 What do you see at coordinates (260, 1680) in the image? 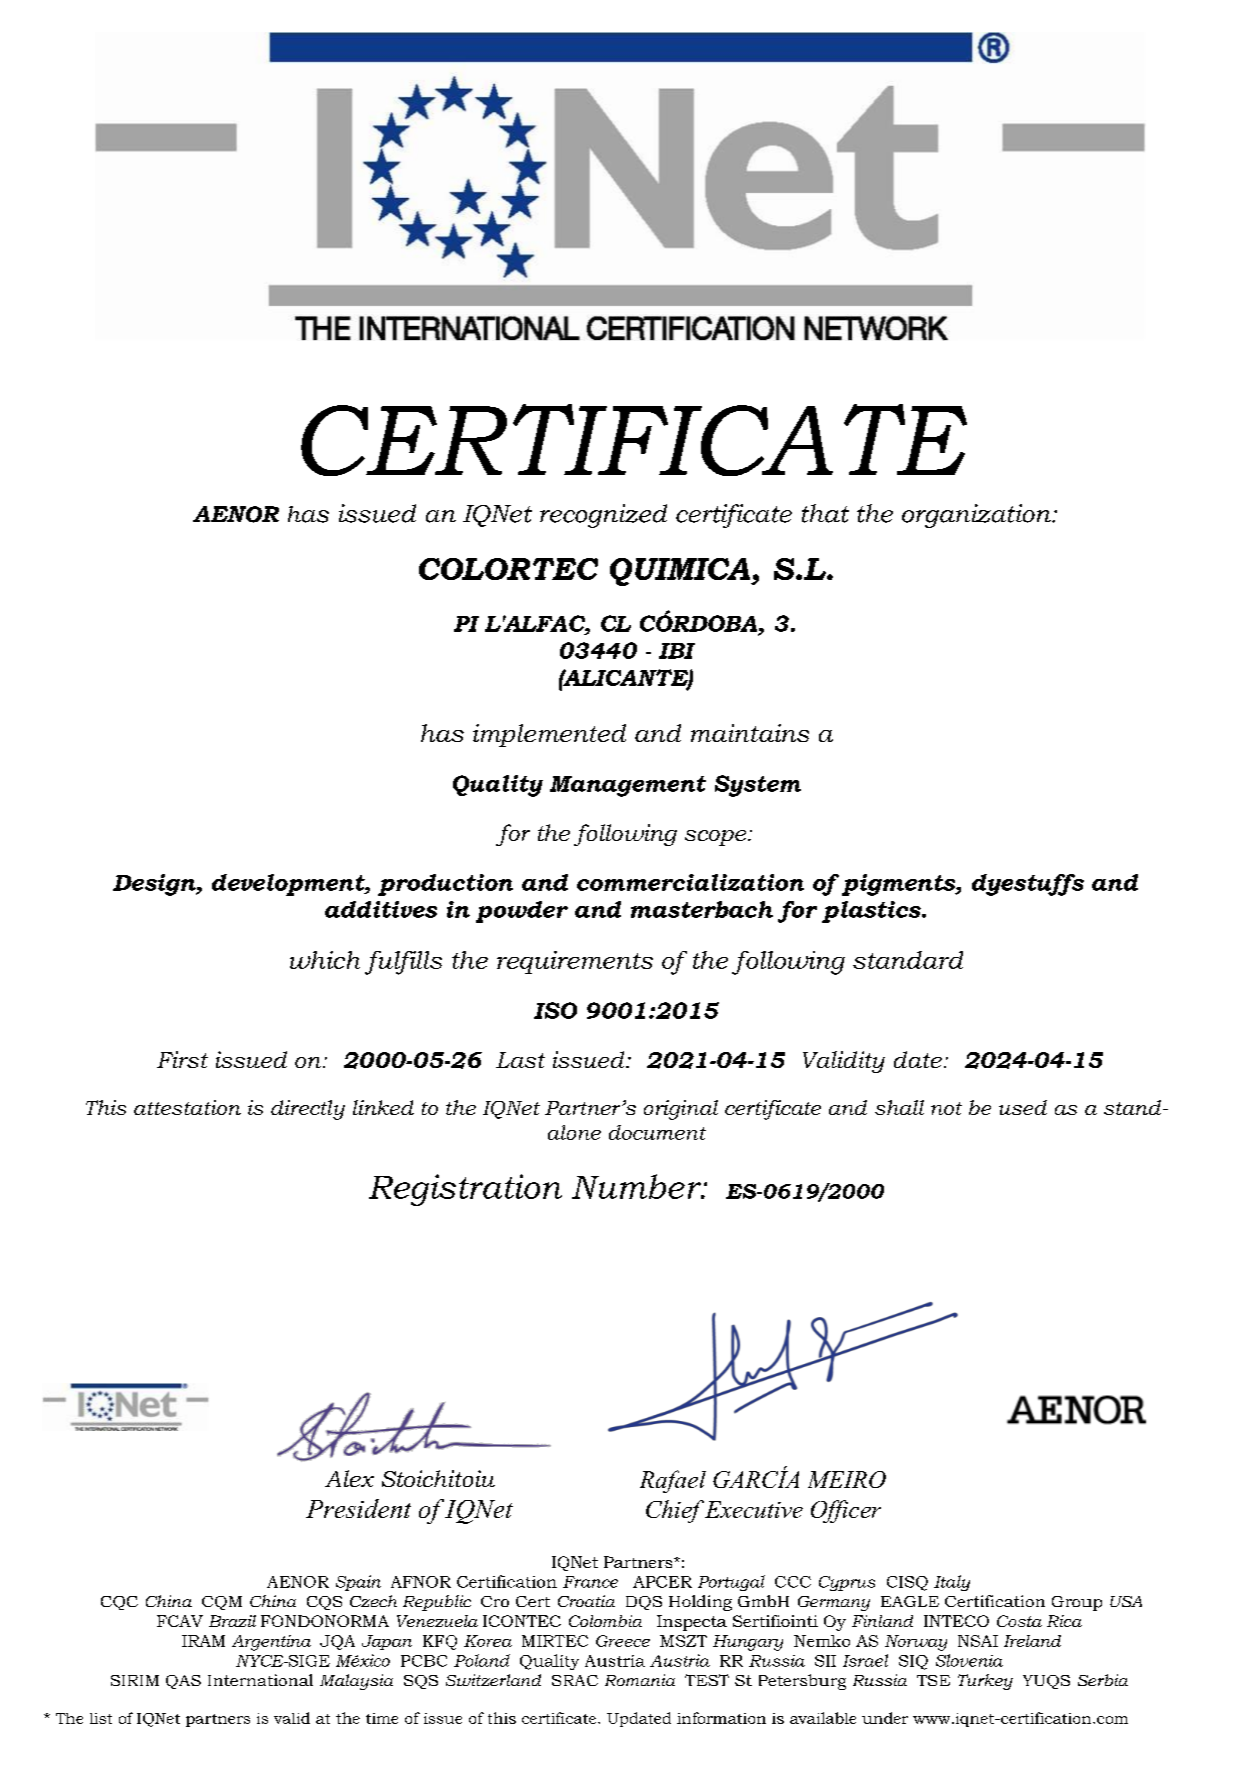
I see `International` at bounding box center [260, 1680].
